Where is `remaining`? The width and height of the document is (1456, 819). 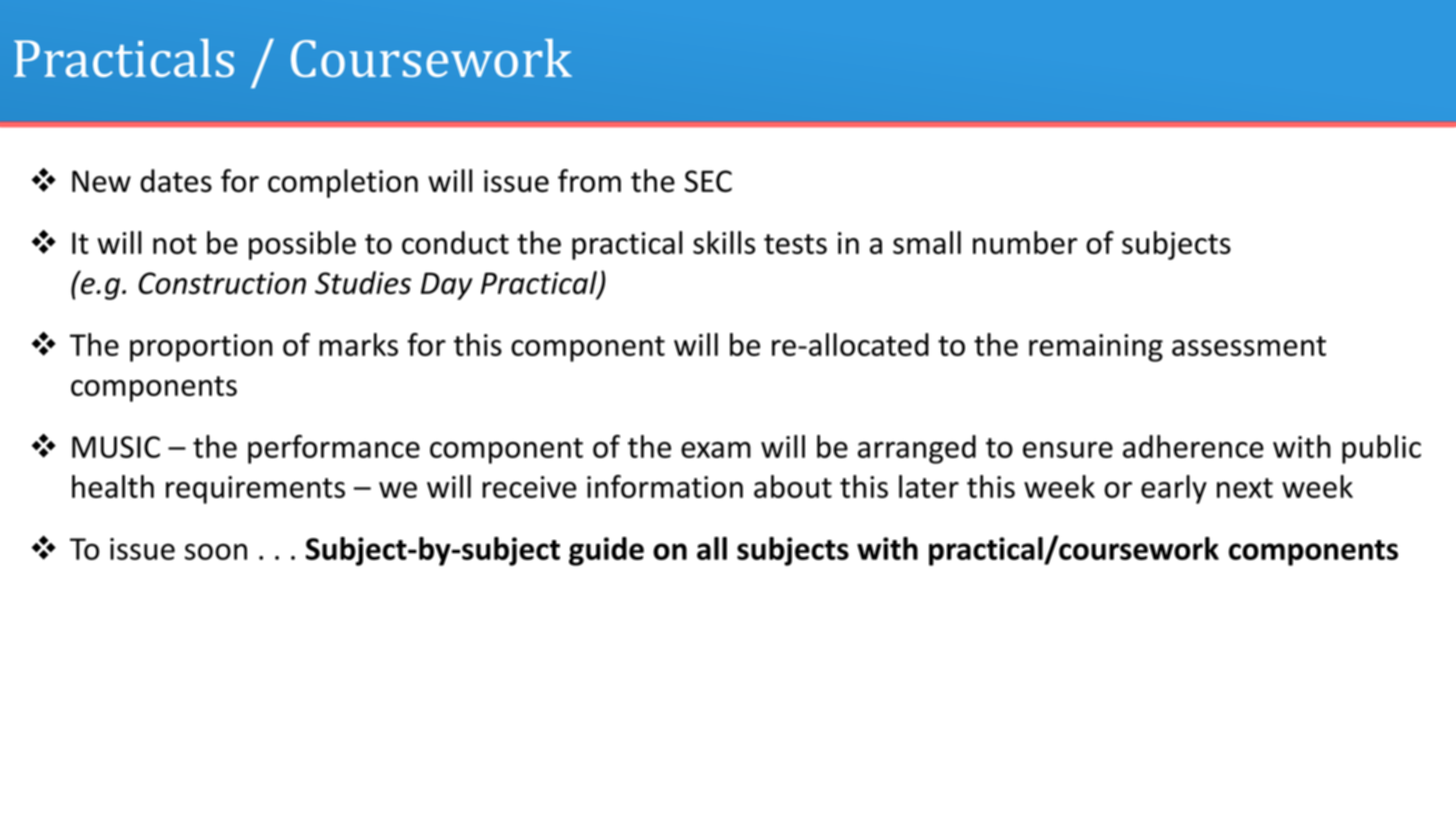
remaining is located at coordinates (1096, 348).
